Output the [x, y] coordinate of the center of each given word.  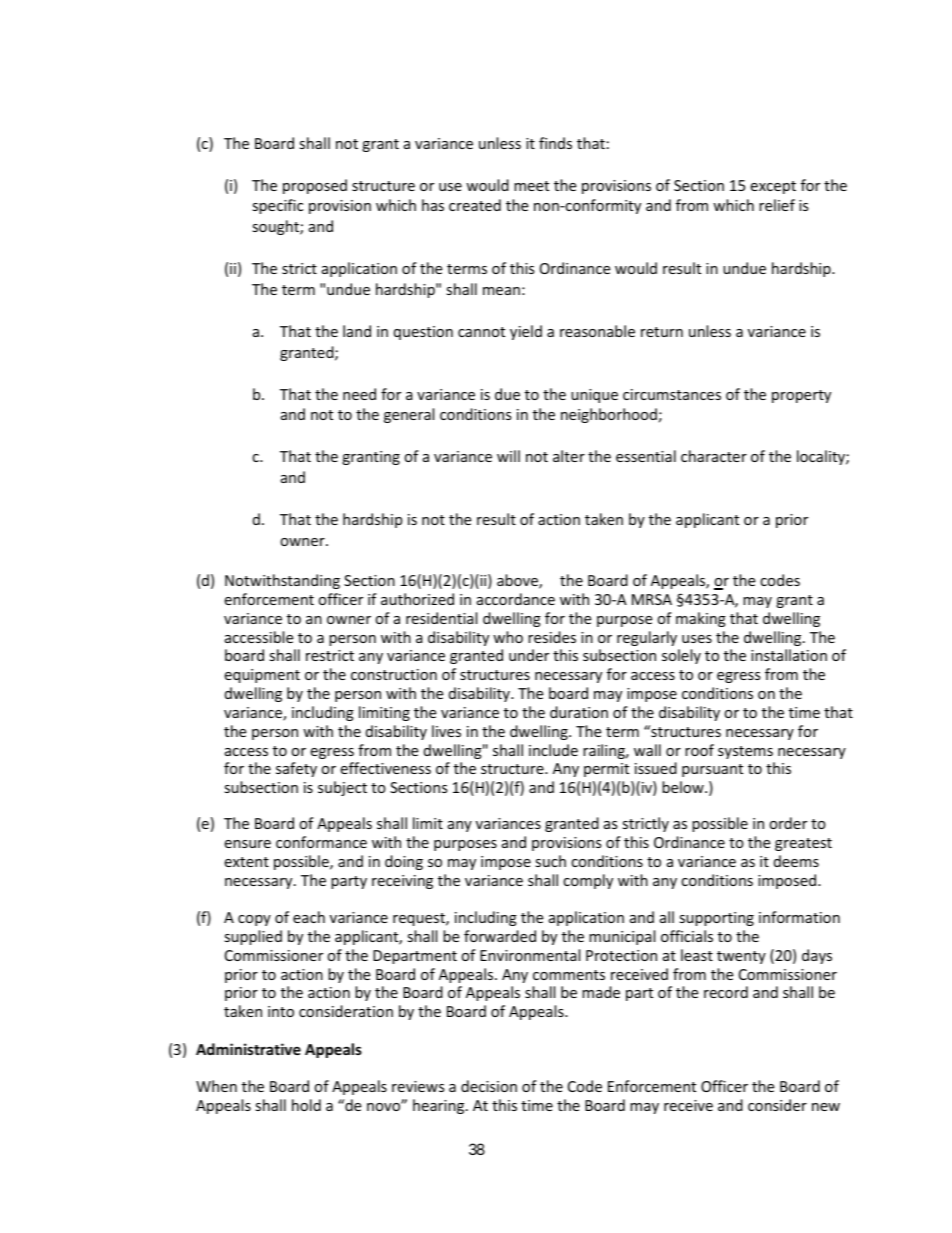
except [773, 187]
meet [531, 186]
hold [306, 1105]
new [826, 1107]
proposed [315, 186]
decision [489, 1086]
